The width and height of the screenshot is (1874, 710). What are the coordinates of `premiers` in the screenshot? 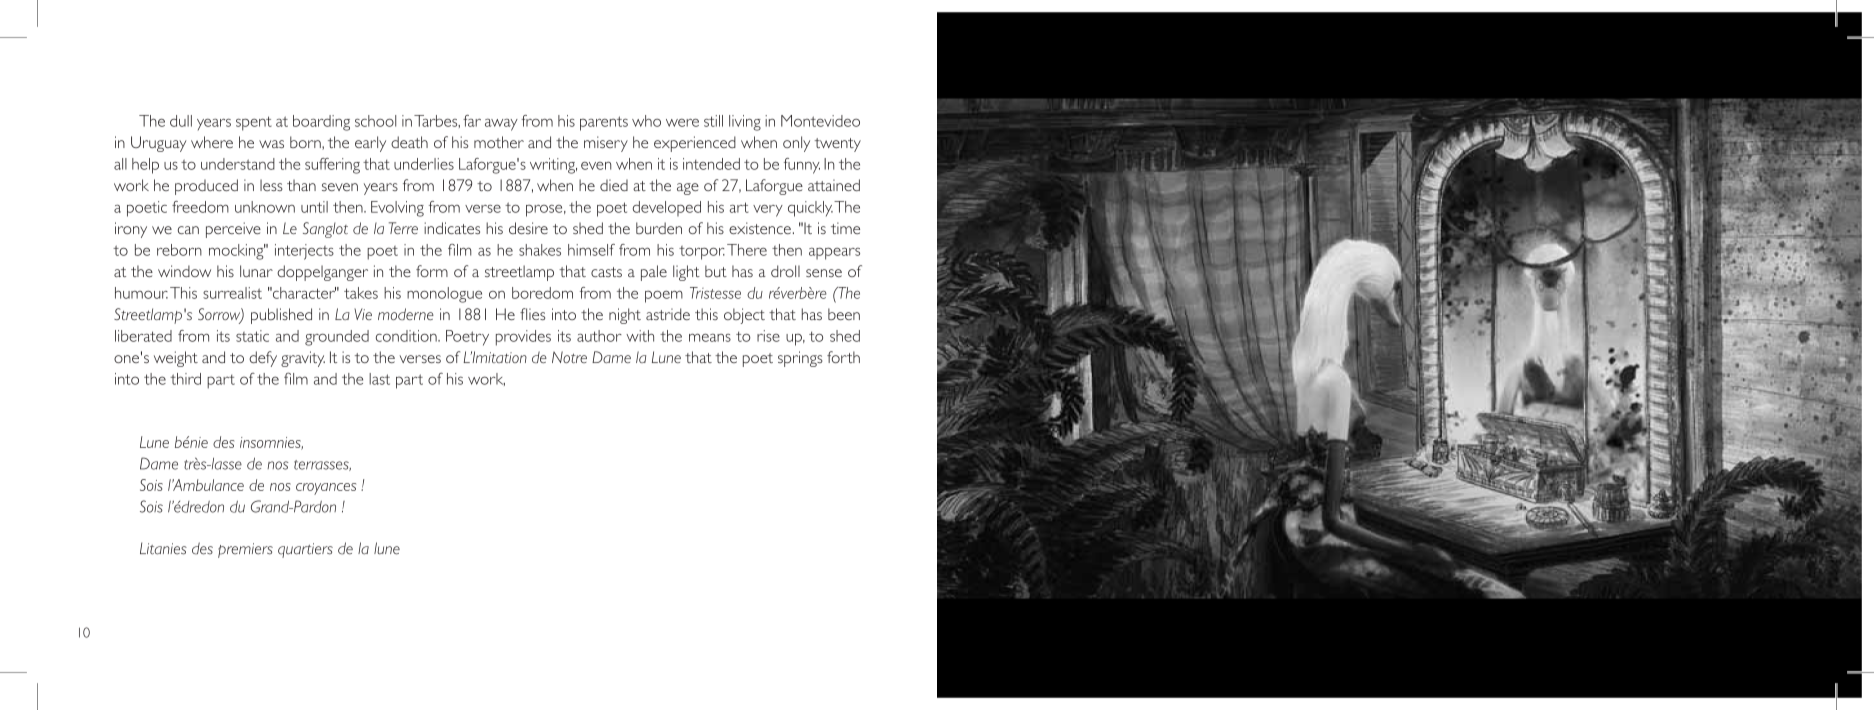 It's located at (245, 550).
